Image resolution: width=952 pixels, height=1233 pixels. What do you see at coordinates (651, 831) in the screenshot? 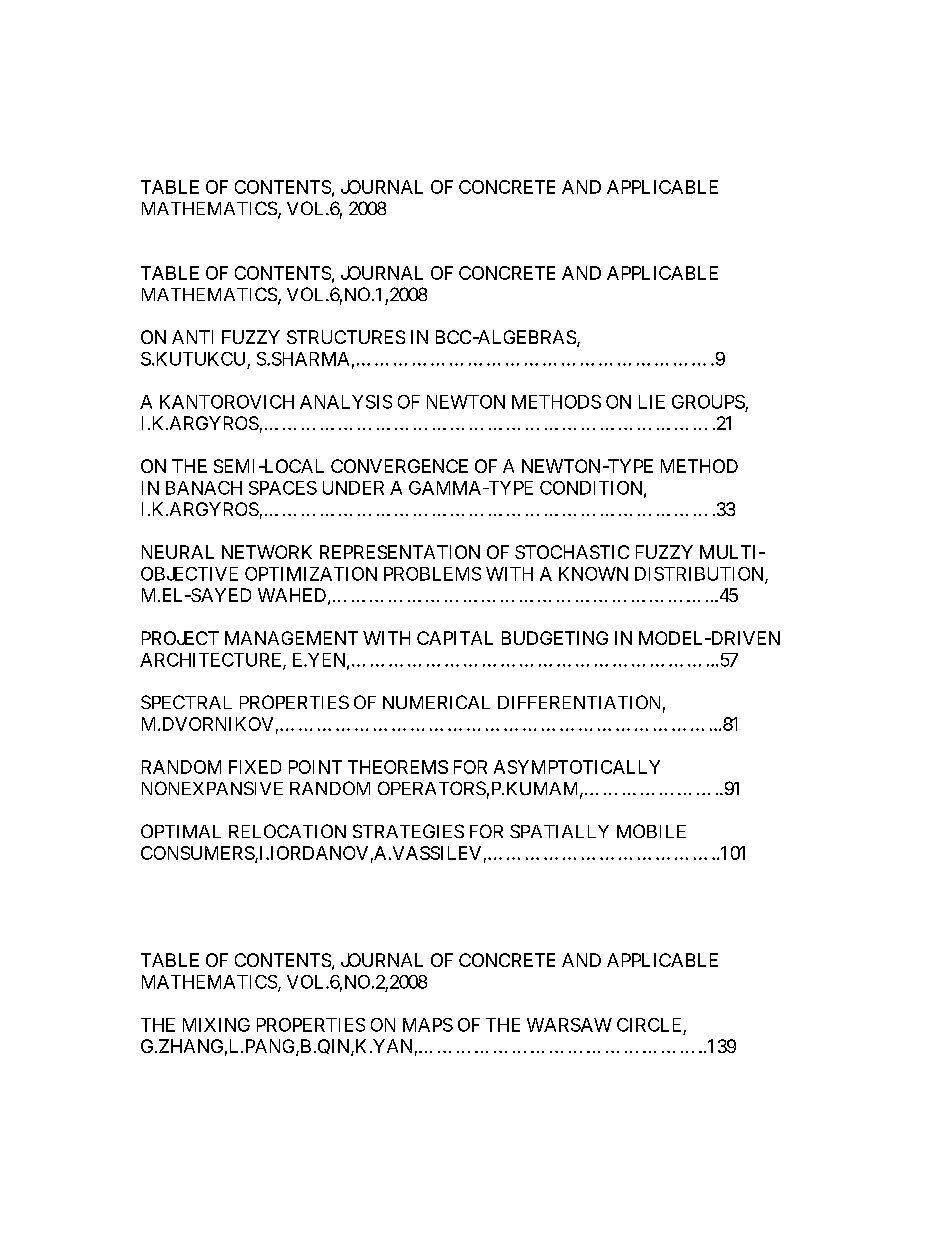
I see `MOBILE` at bounding box center [651, 831].
